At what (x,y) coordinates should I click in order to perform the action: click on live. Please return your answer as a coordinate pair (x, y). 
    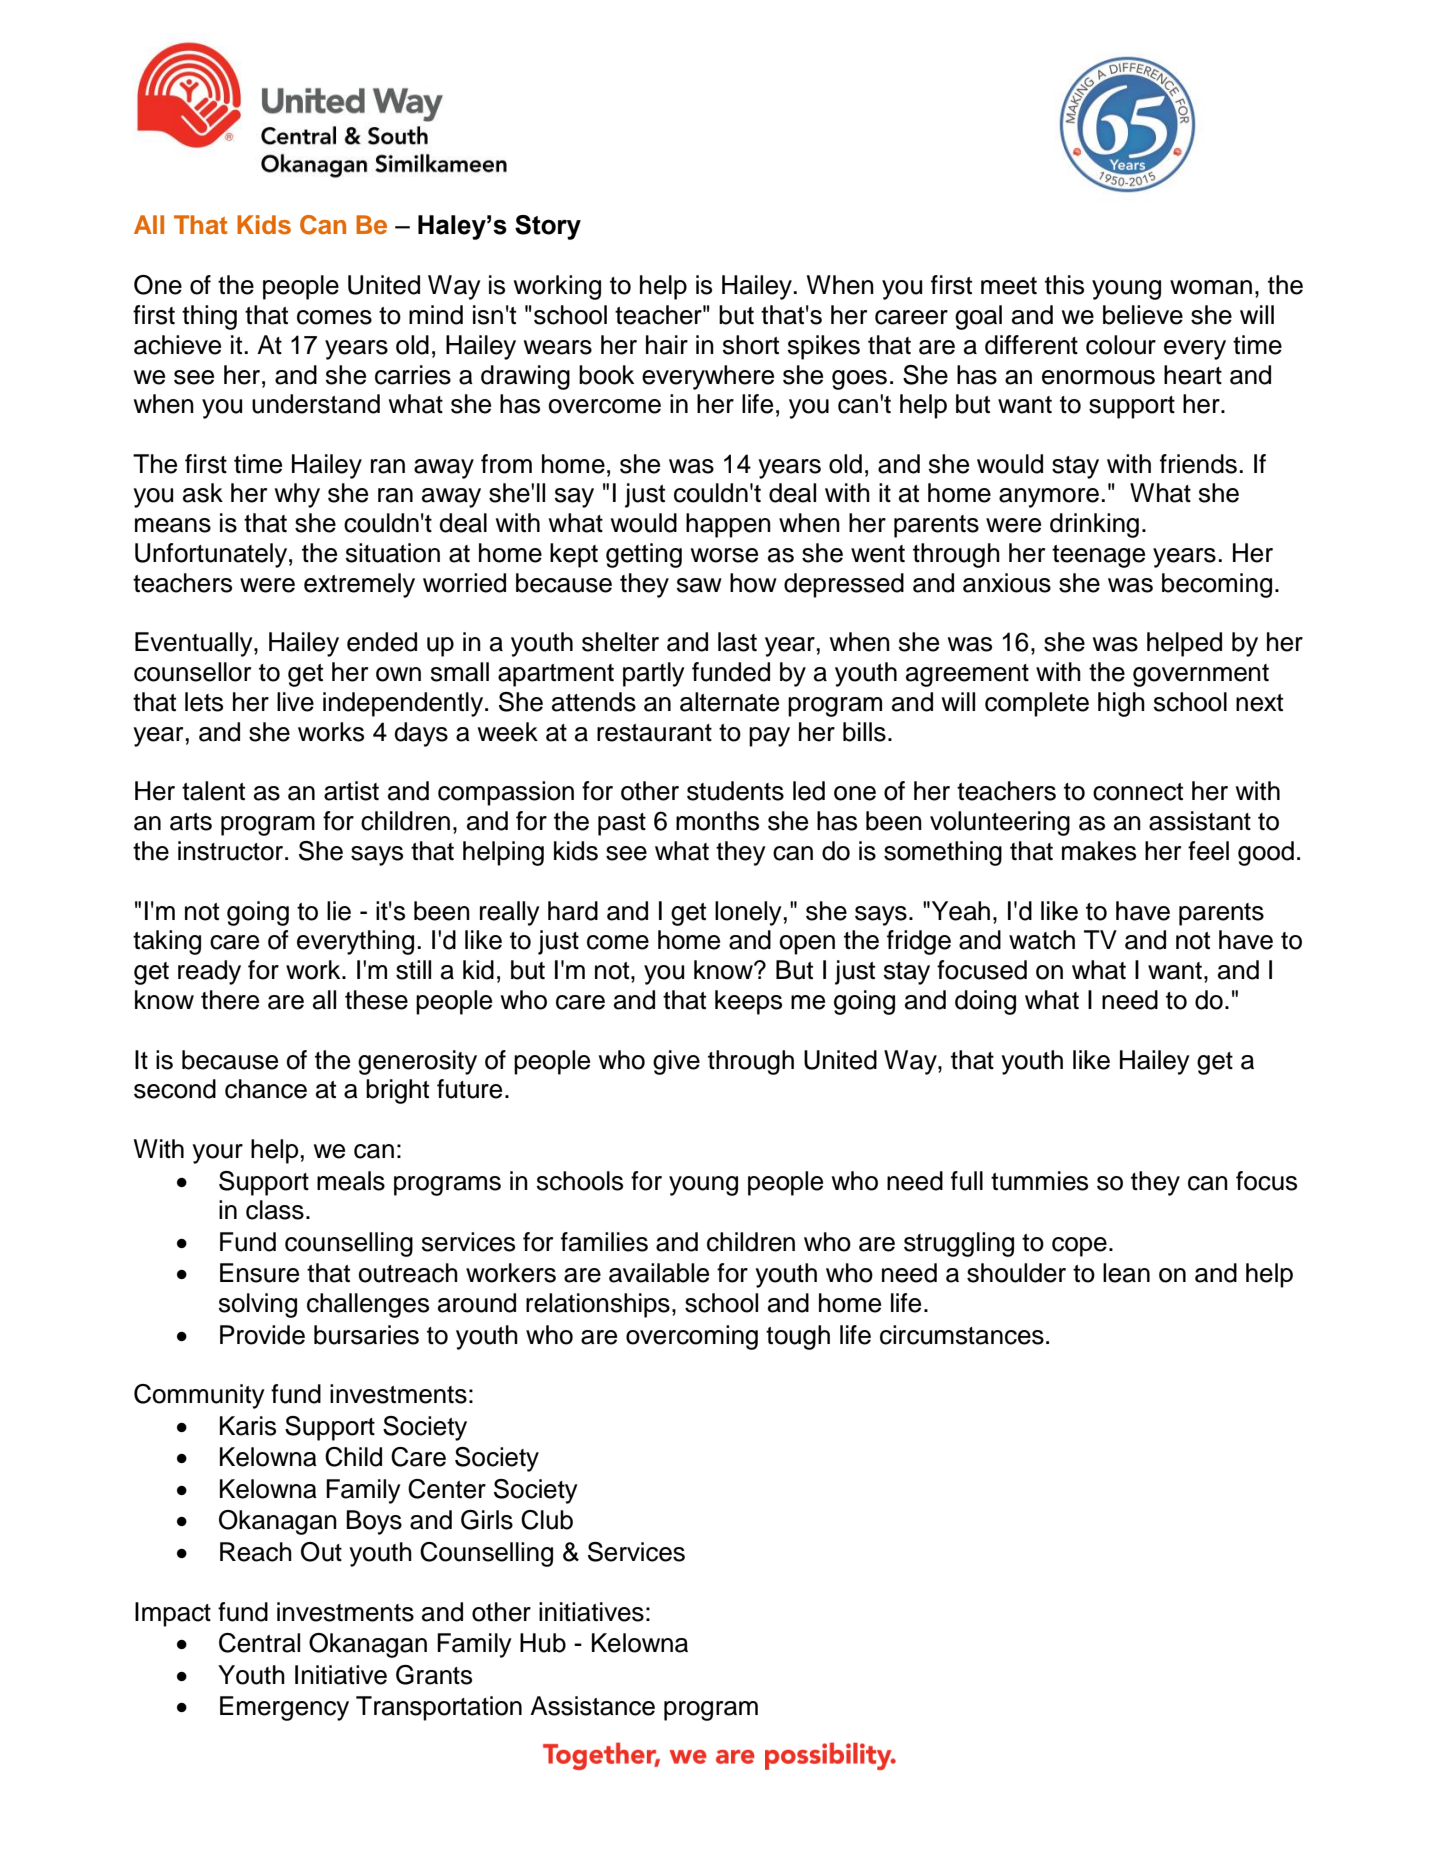
    Looking at the image, I should click on (295, 702).
